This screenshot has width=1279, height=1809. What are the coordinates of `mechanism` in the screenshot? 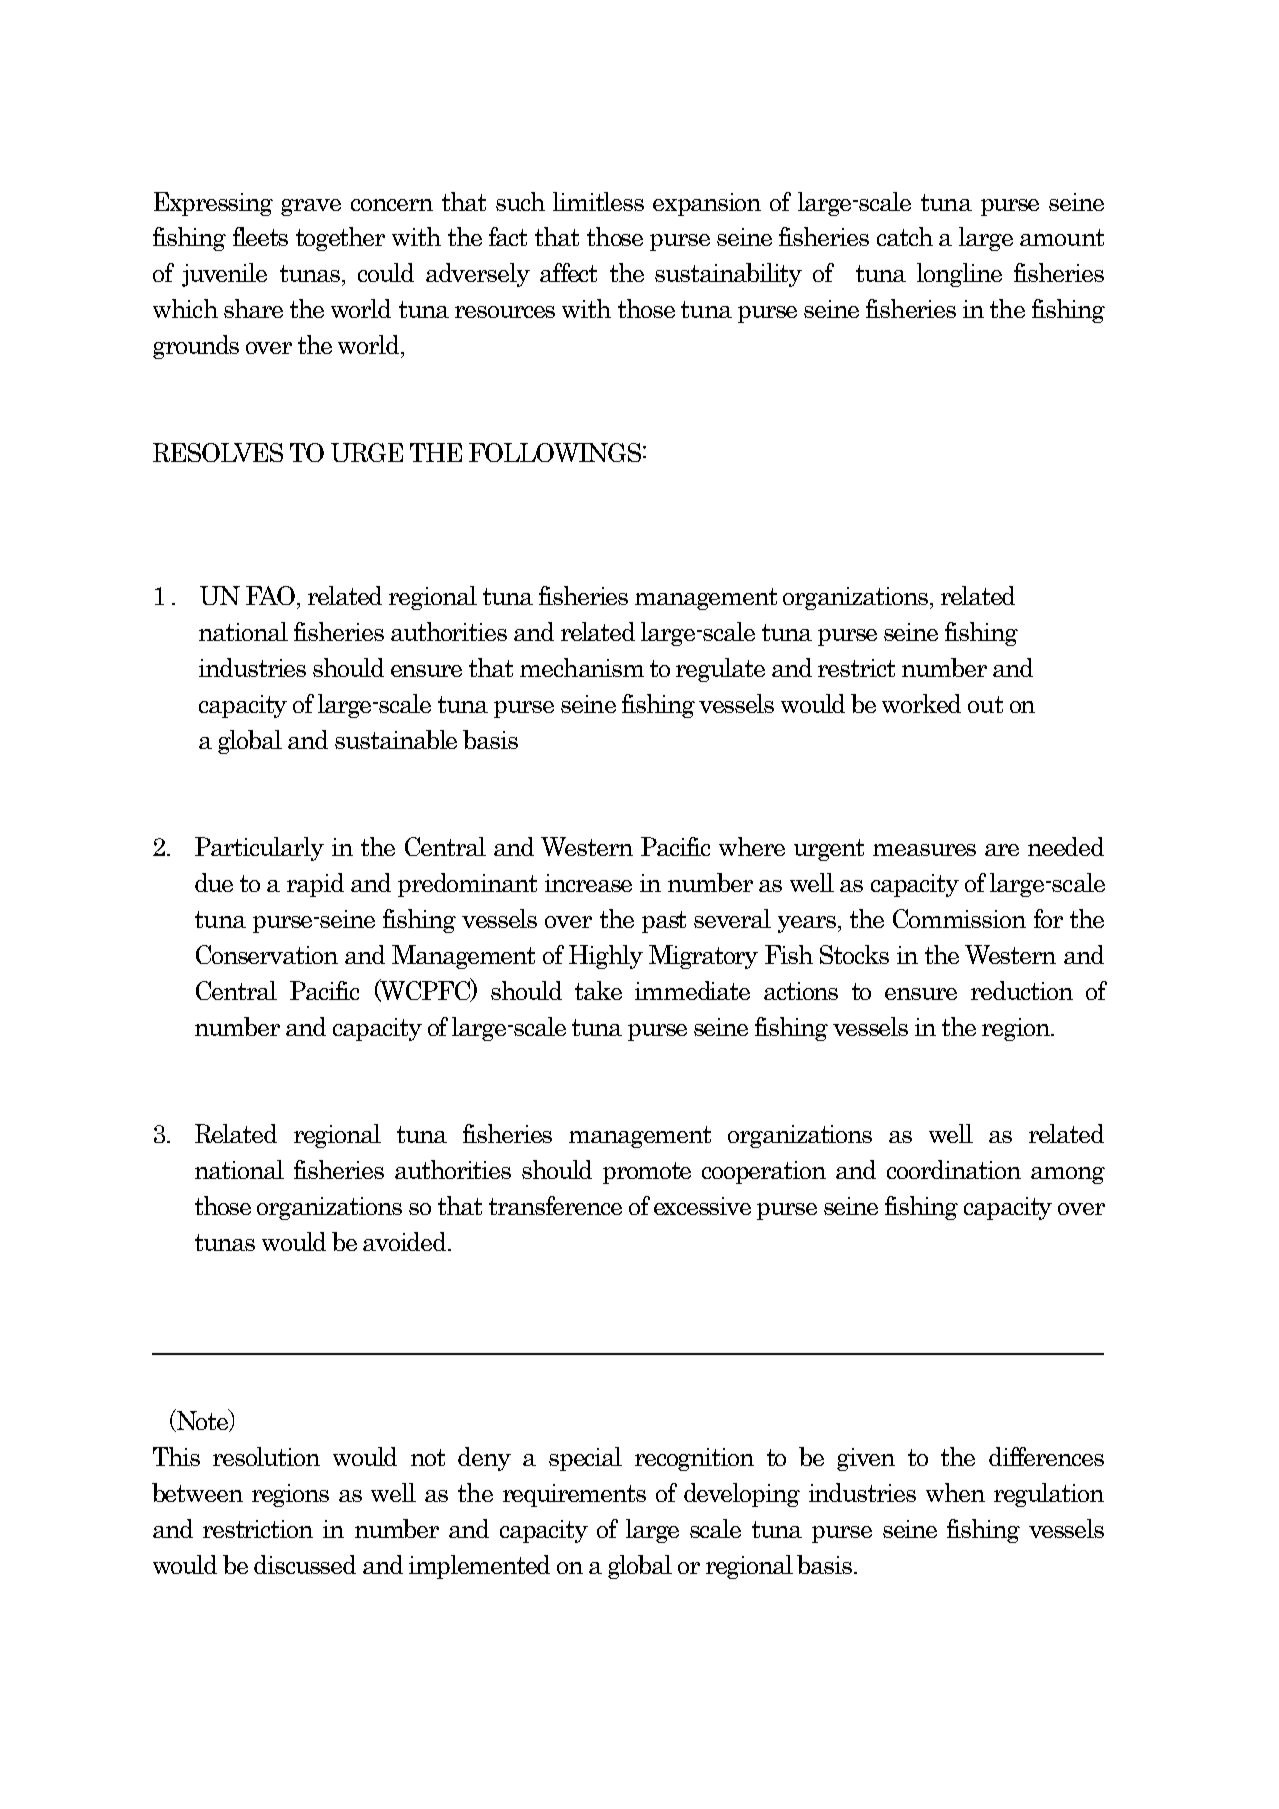 It's located at (582, 667).
